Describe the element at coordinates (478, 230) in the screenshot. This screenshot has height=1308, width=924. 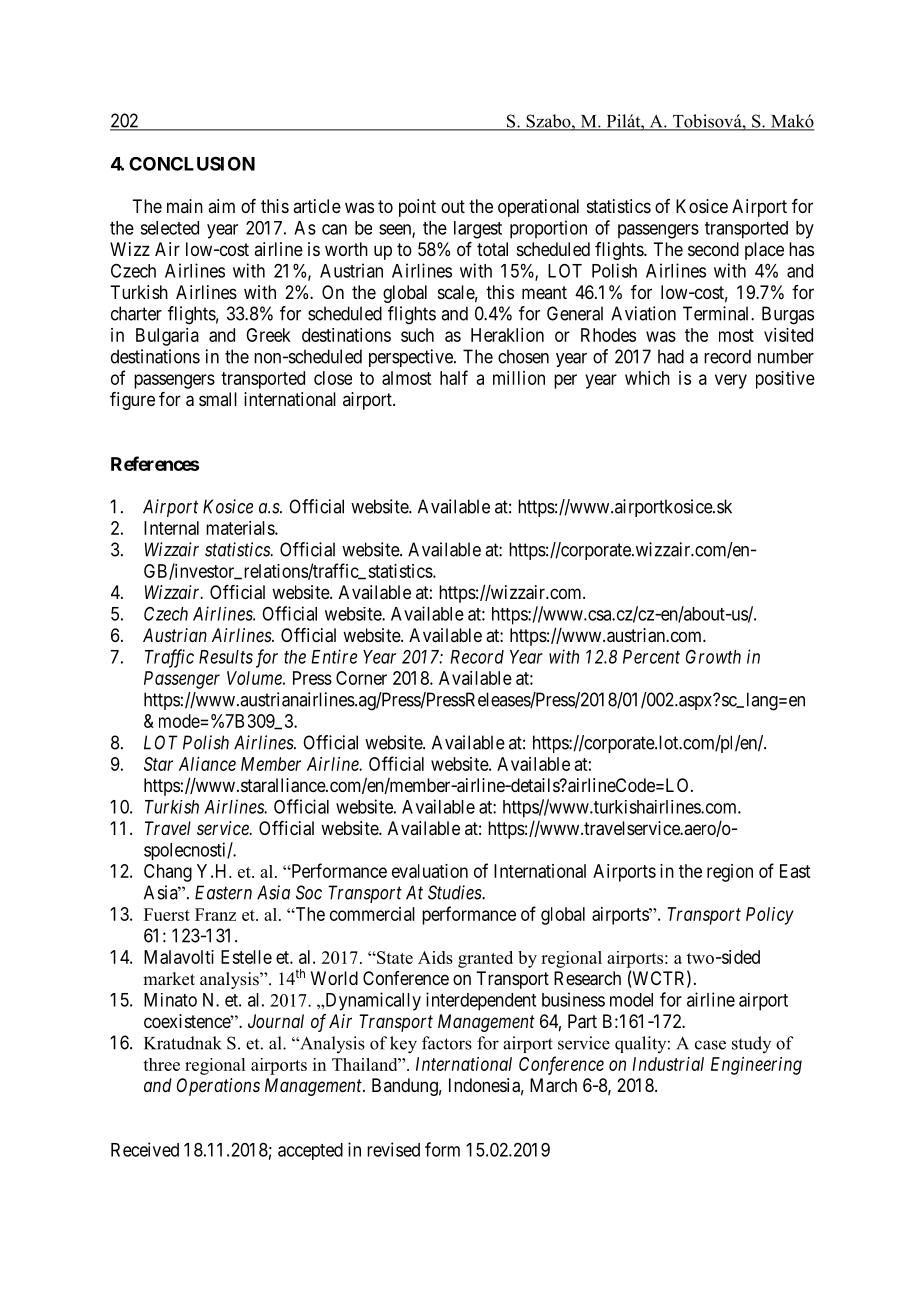
I see `largest` at that location.
